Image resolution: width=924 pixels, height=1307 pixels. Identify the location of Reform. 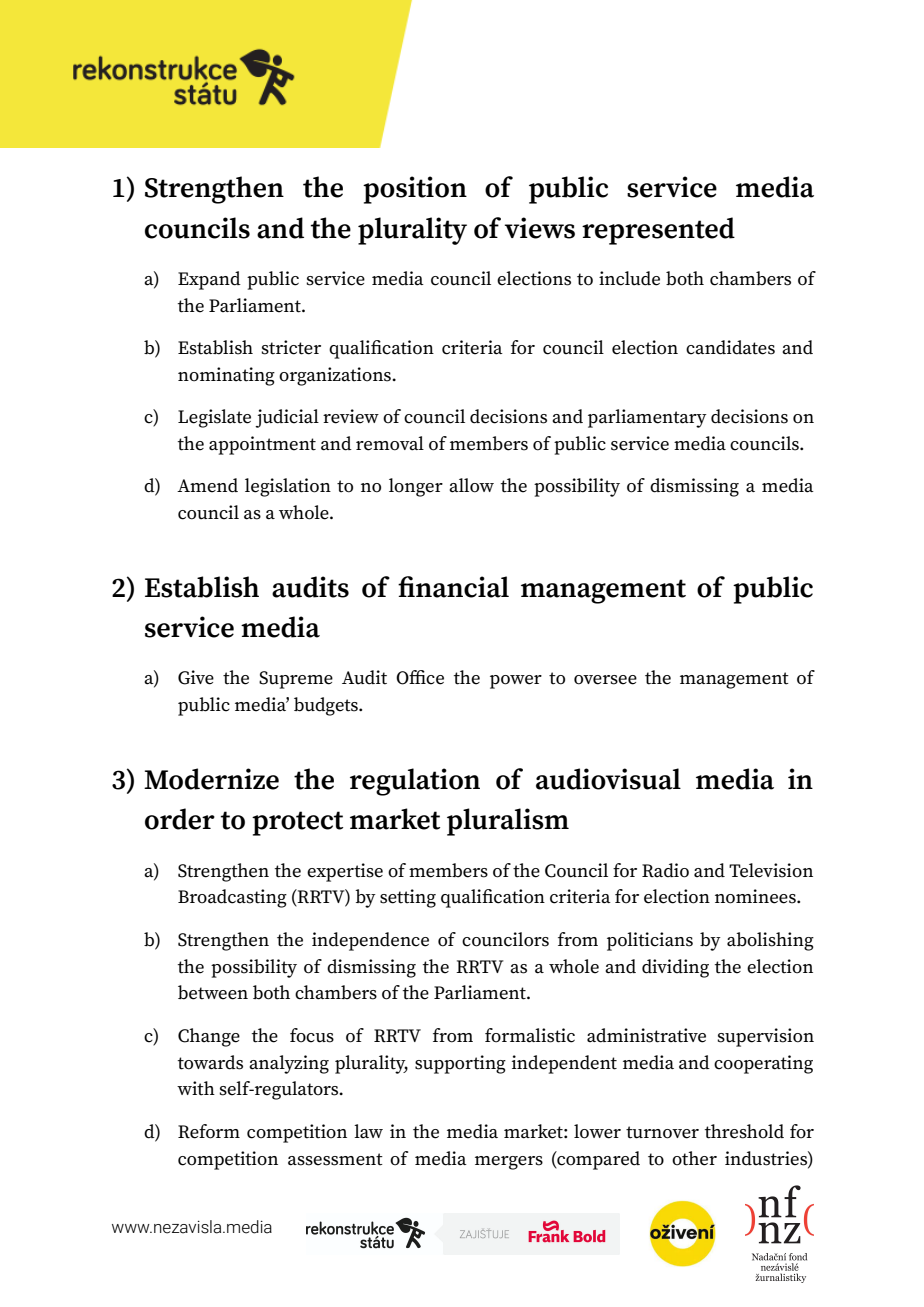
(209, 1131).
